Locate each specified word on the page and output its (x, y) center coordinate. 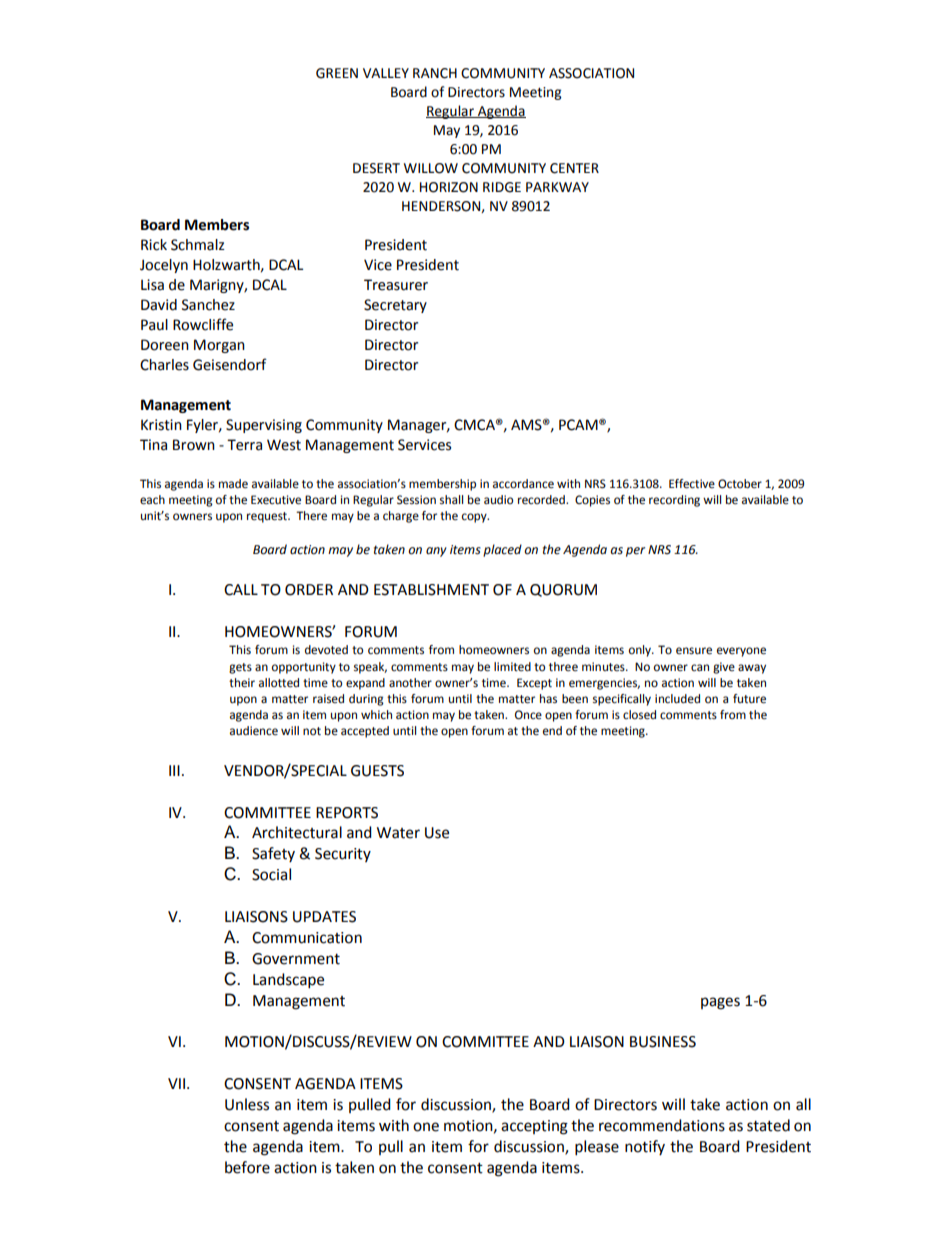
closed (639, 715)
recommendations (662, 1125)
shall (451, 500)
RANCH (435, 73)
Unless (247, 1104)
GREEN (337, 73)
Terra (244, 445)
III (174, 770)
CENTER (574, 168)
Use (437, 833)
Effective (692, 484)
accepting (534, 1127)
